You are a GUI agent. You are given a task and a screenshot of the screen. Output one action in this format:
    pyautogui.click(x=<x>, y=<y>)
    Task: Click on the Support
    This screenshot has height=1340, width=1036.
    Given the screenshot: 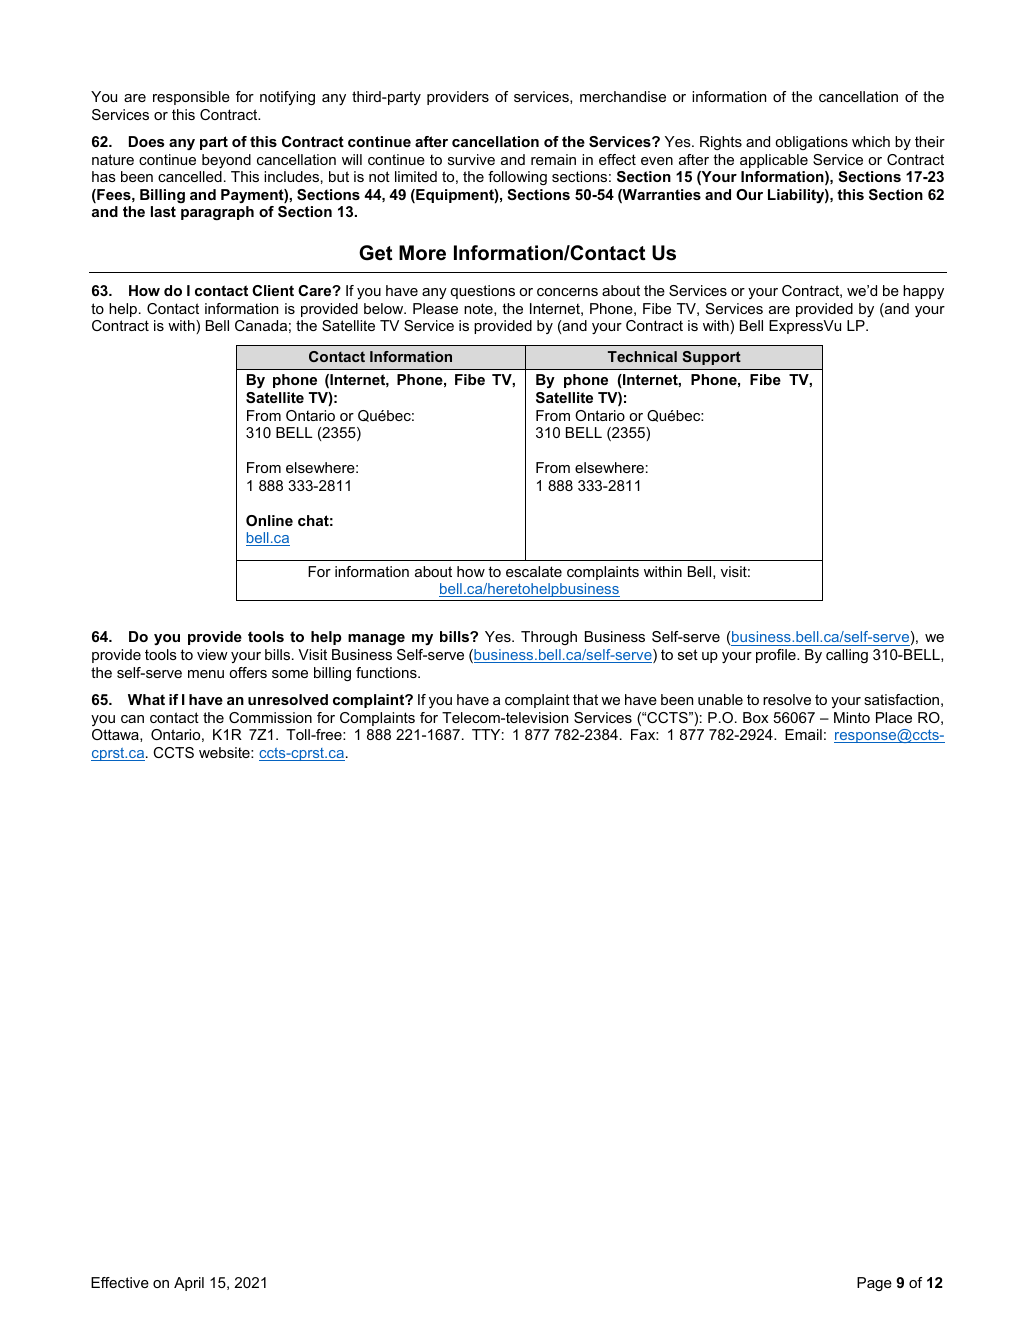 What is the action you would take?
    pyautogui.click(x=712, y=358)
